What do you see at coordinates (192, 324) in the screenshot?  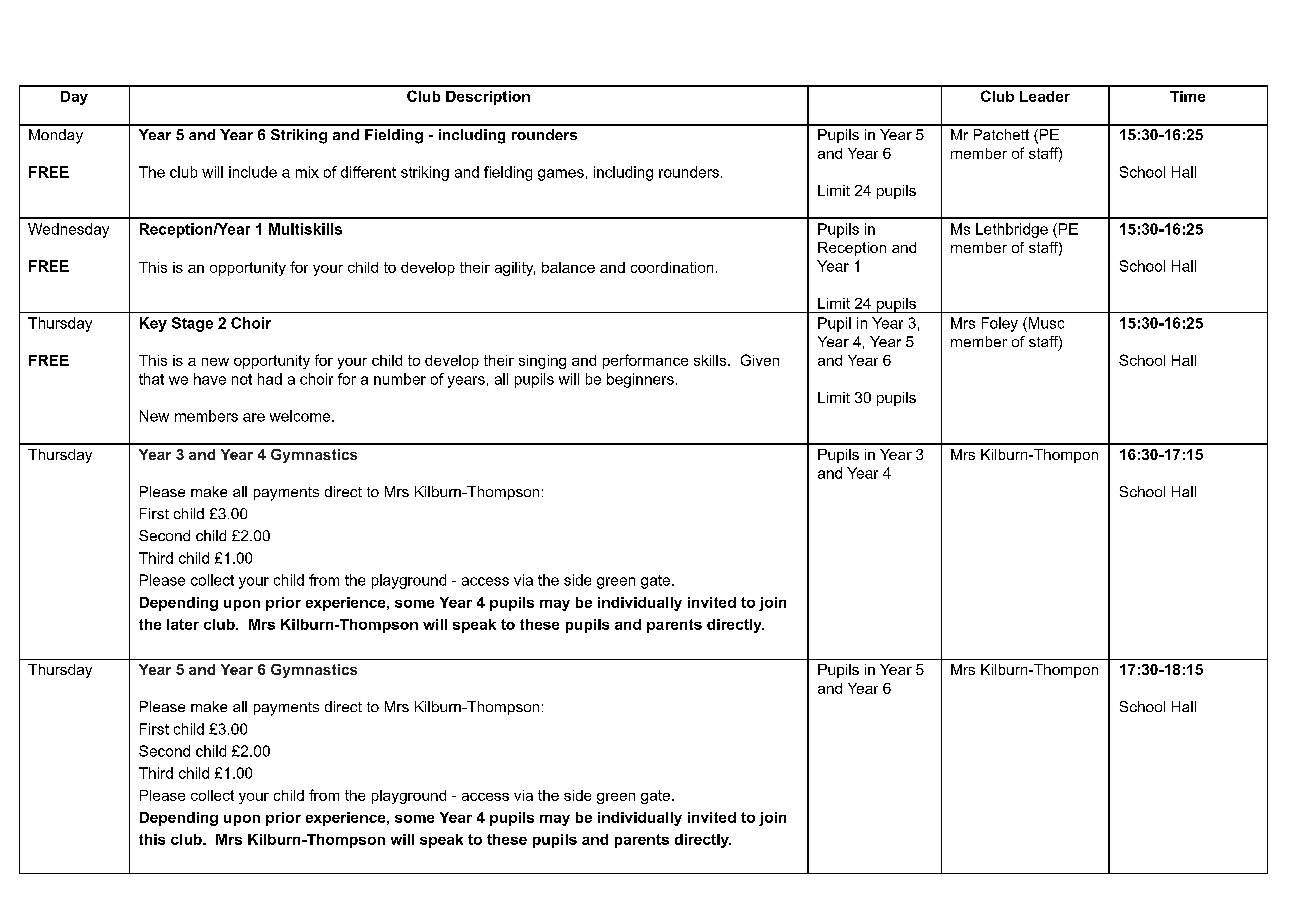 I see `Stage` at bounding box center [192, 324].
